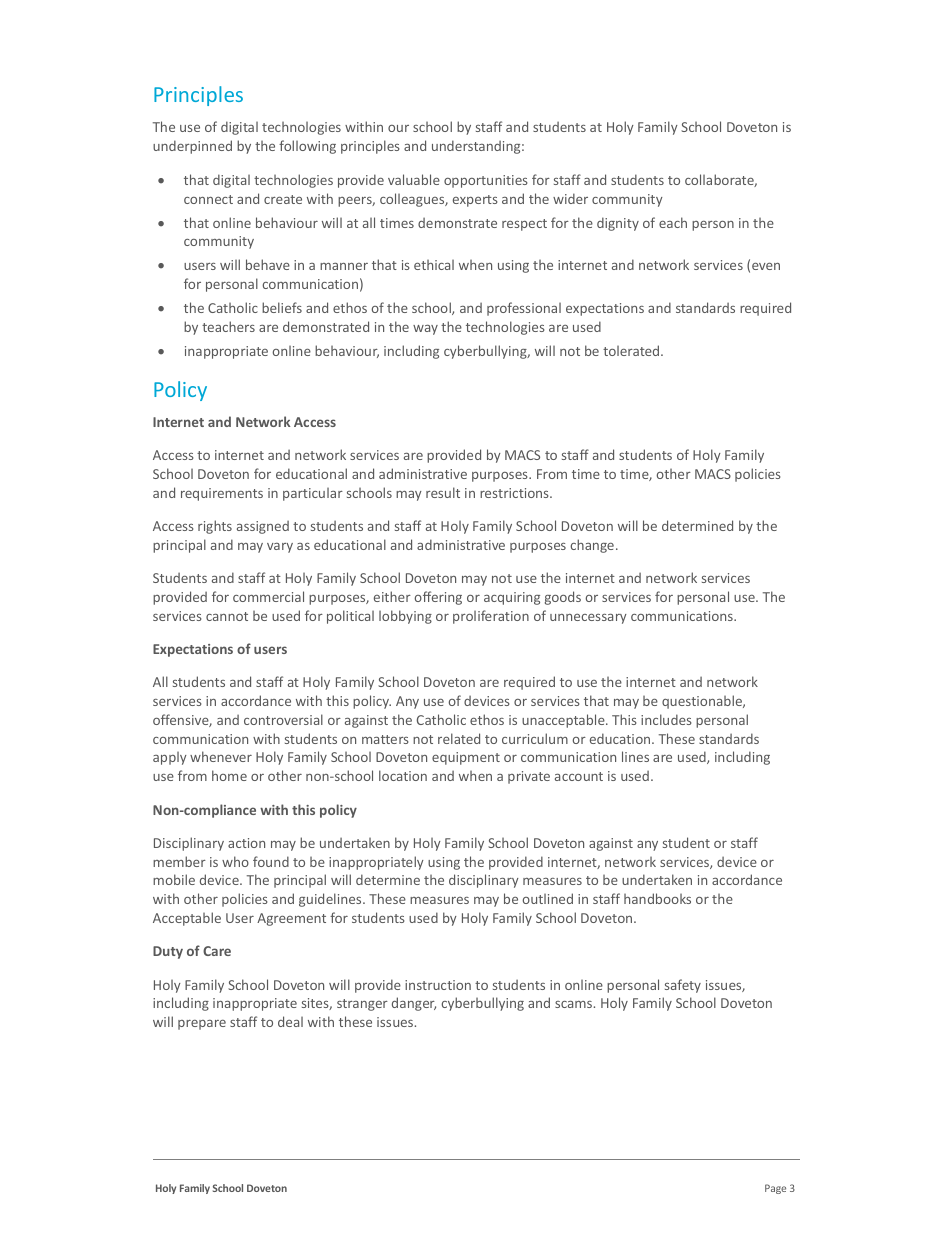 This screenshot has width=952, height=1233. I want to click on prepare, so click(202, 1025).
